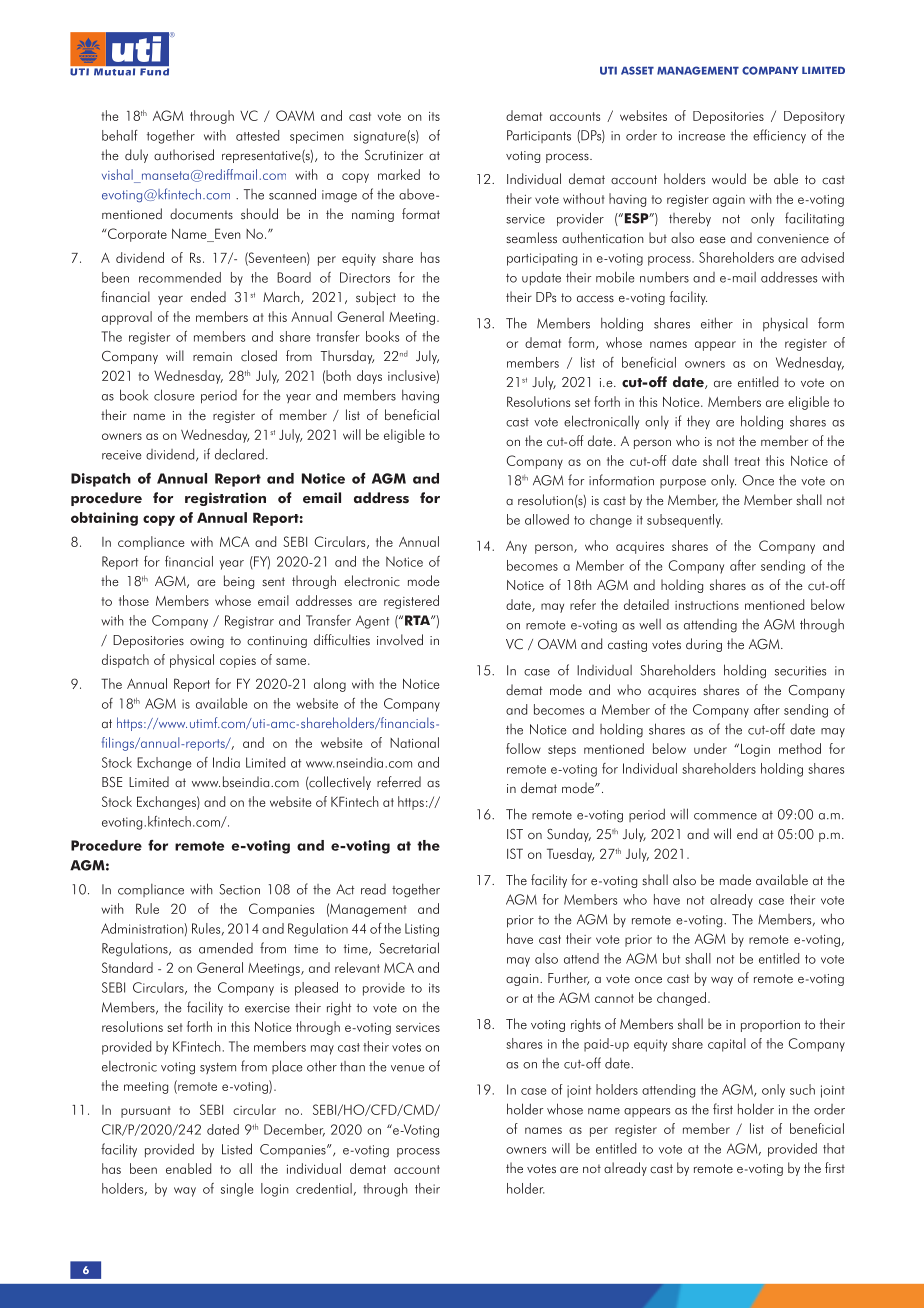 The image size is (924, 1308). I want to click on Participants, so click(539, 136).
